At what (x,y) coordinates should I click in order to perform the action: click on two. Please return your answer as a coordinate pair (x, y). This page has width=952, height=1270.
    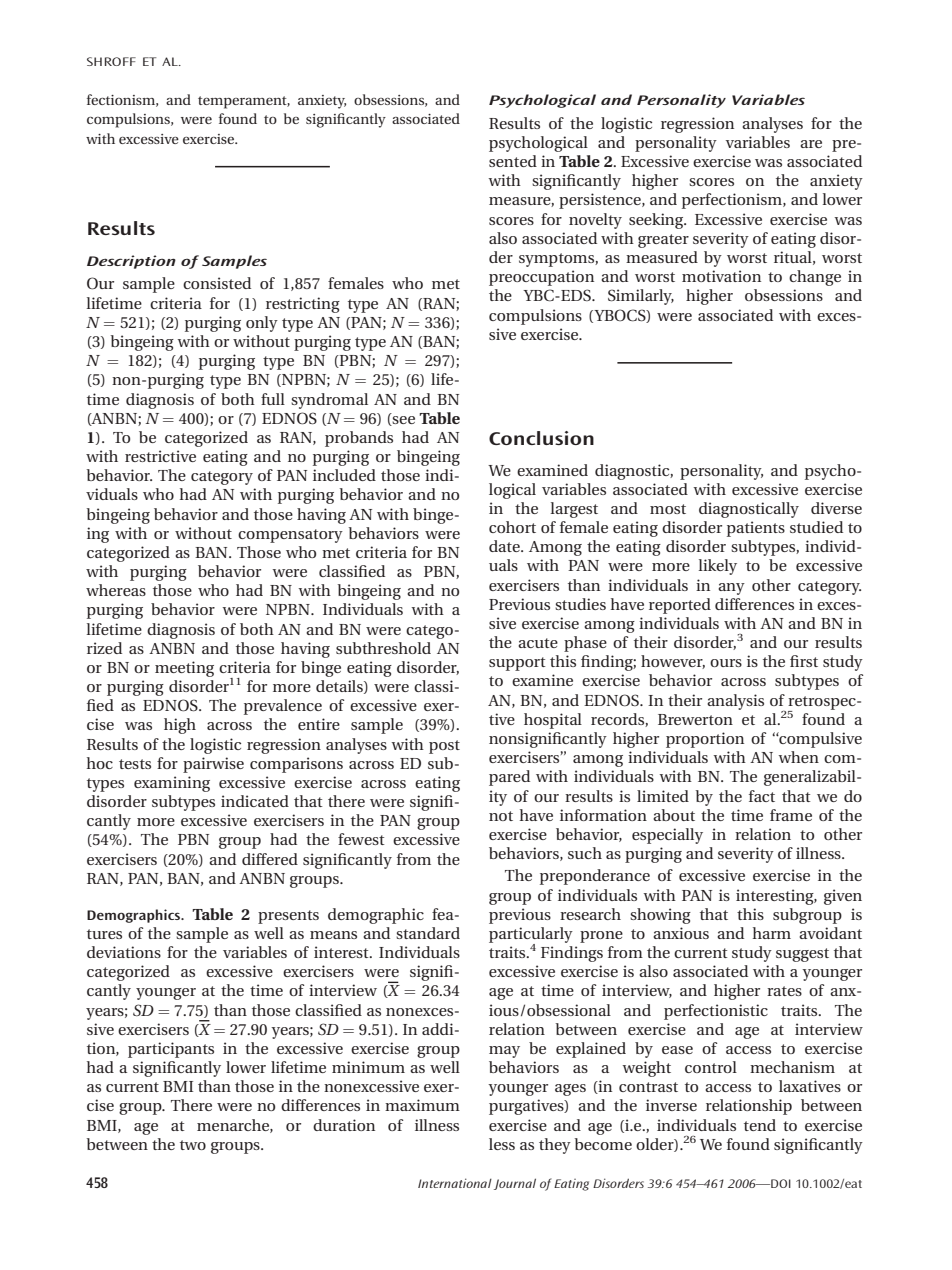
    Looking at the image, I should click on (193, 1145).
